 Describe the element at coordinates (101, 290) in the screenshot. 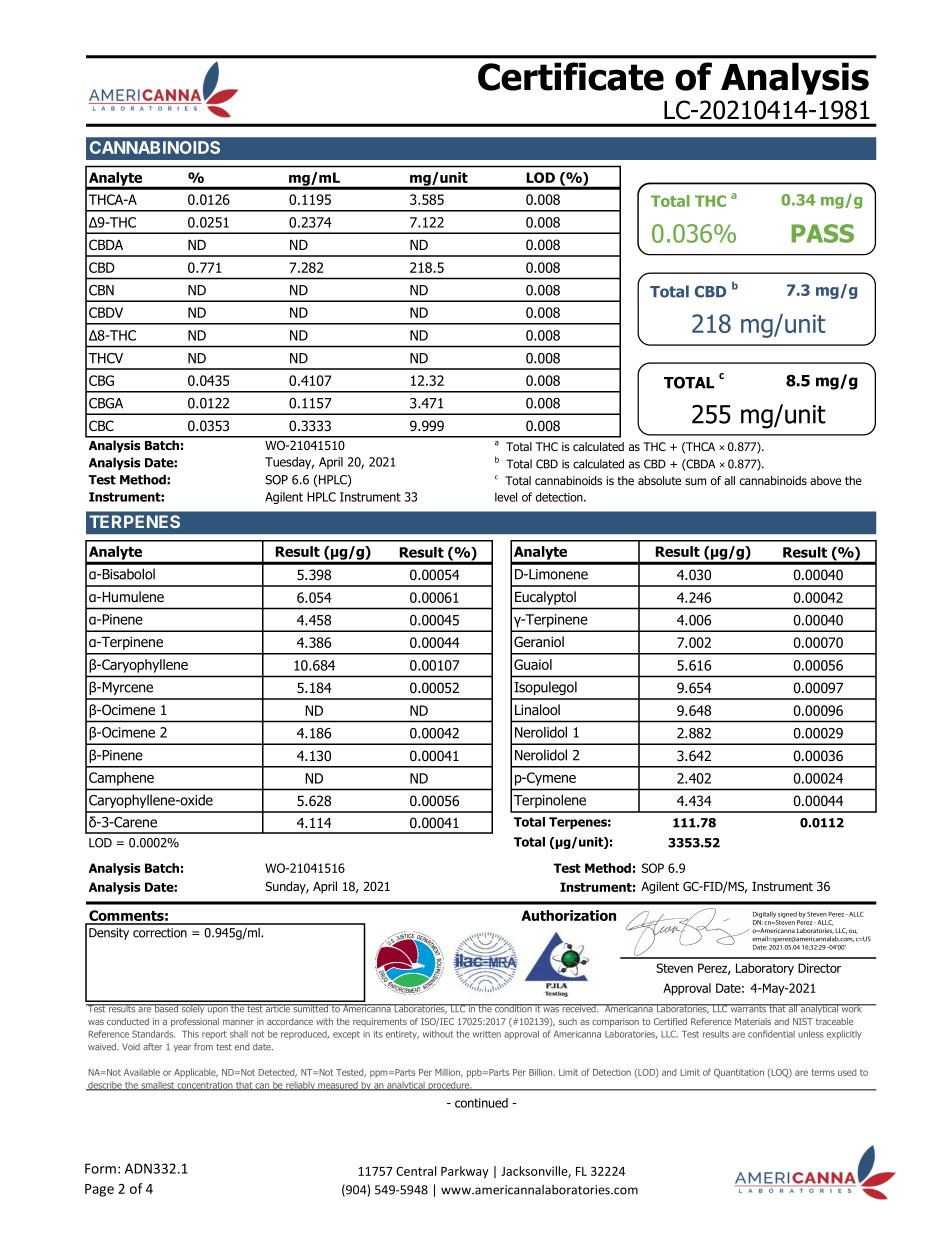

I see `CBN` at that location.
